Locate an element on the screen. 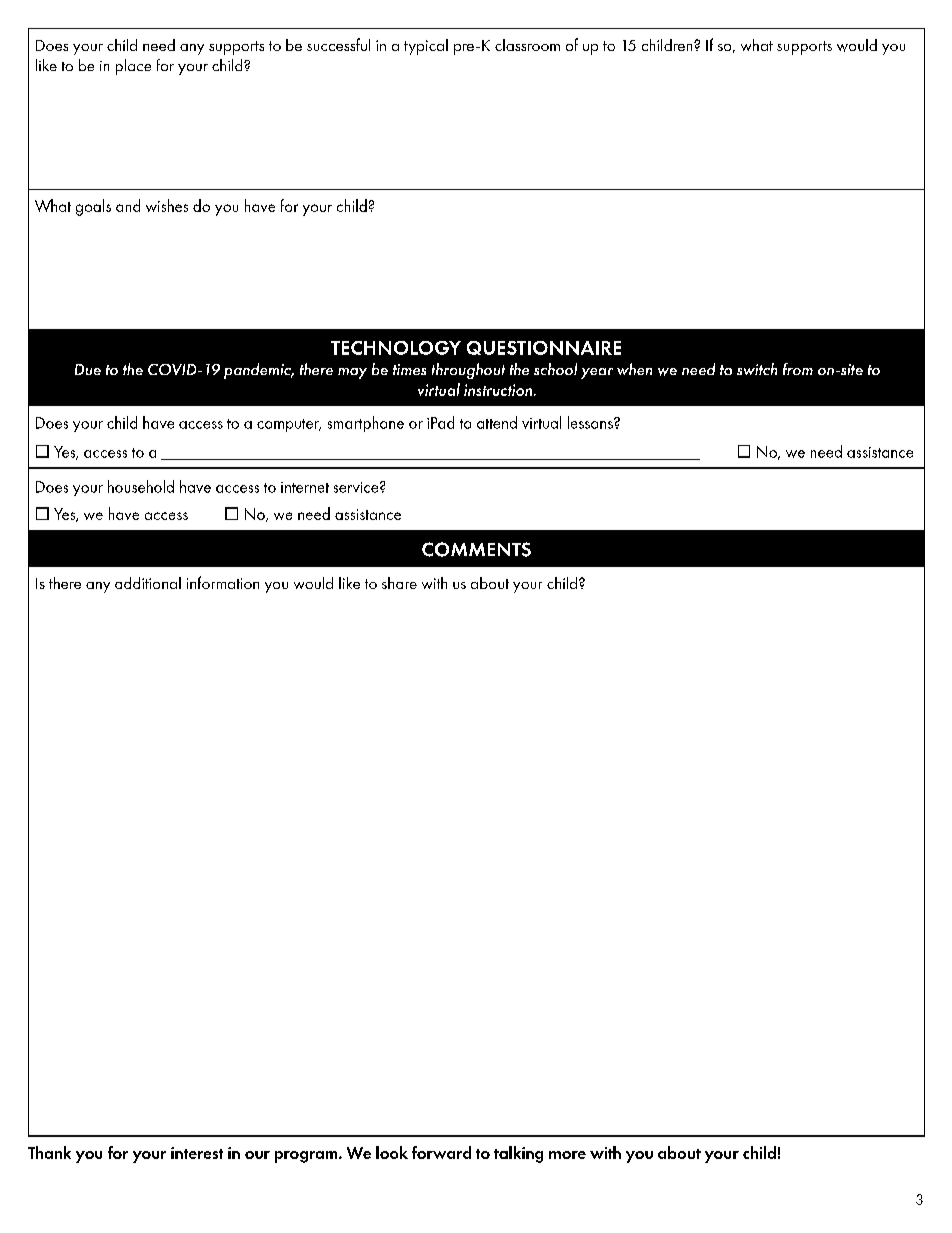  forward is located at coordinates (441, 1152).
